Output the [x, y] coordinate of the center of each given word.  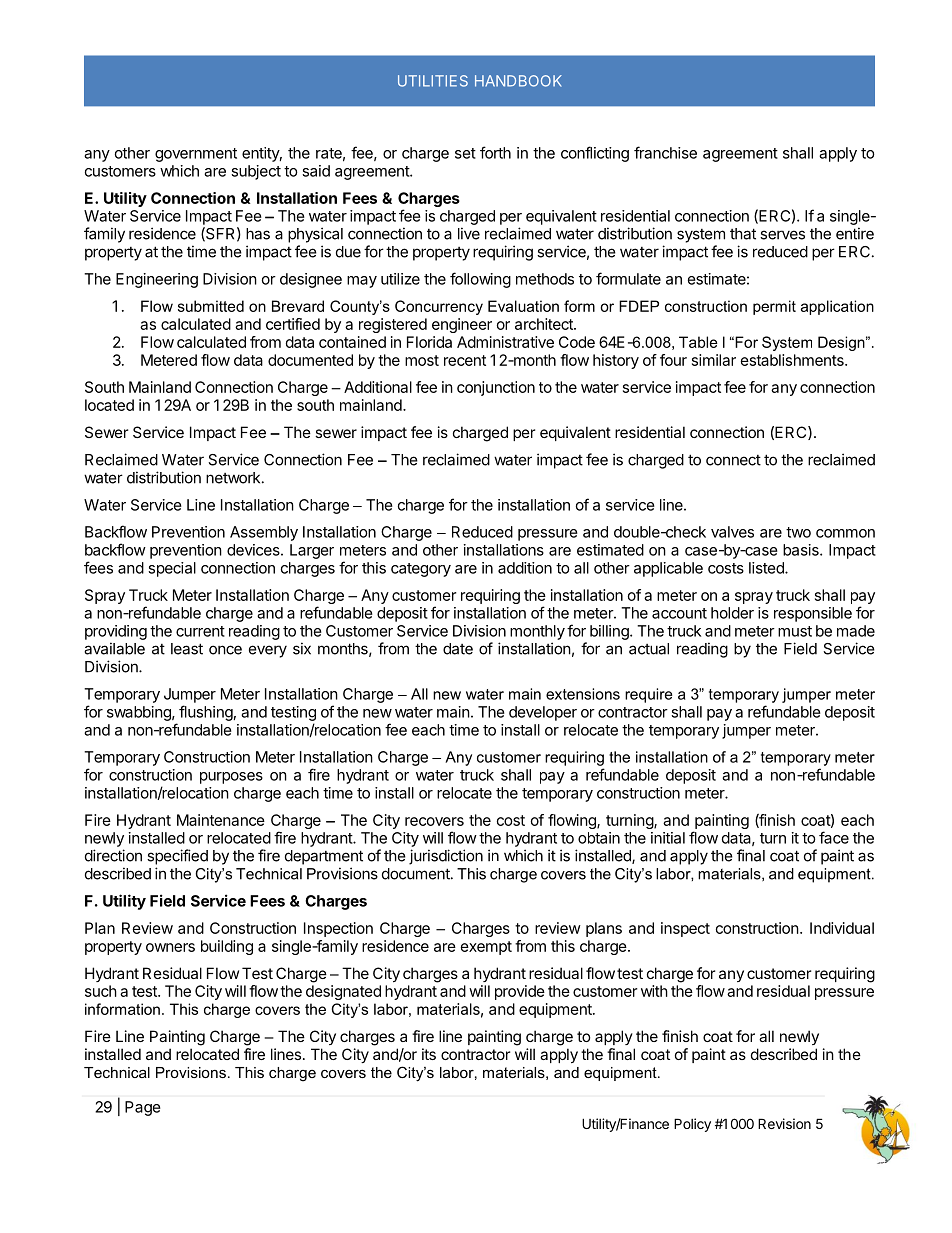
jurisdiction [446, 857]
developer [543, 713]
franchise [665, 152]
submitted [211, 306]
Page [143, 1108]
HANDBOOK [518, 81]
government [196, 155]
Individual [842, 928]
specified [177, 857]
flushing [206, 713]
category [421, 570]
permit [774, 307]
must [795, 631]
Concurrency [439, 307]
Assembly [264, 533]
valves [732, 532]
